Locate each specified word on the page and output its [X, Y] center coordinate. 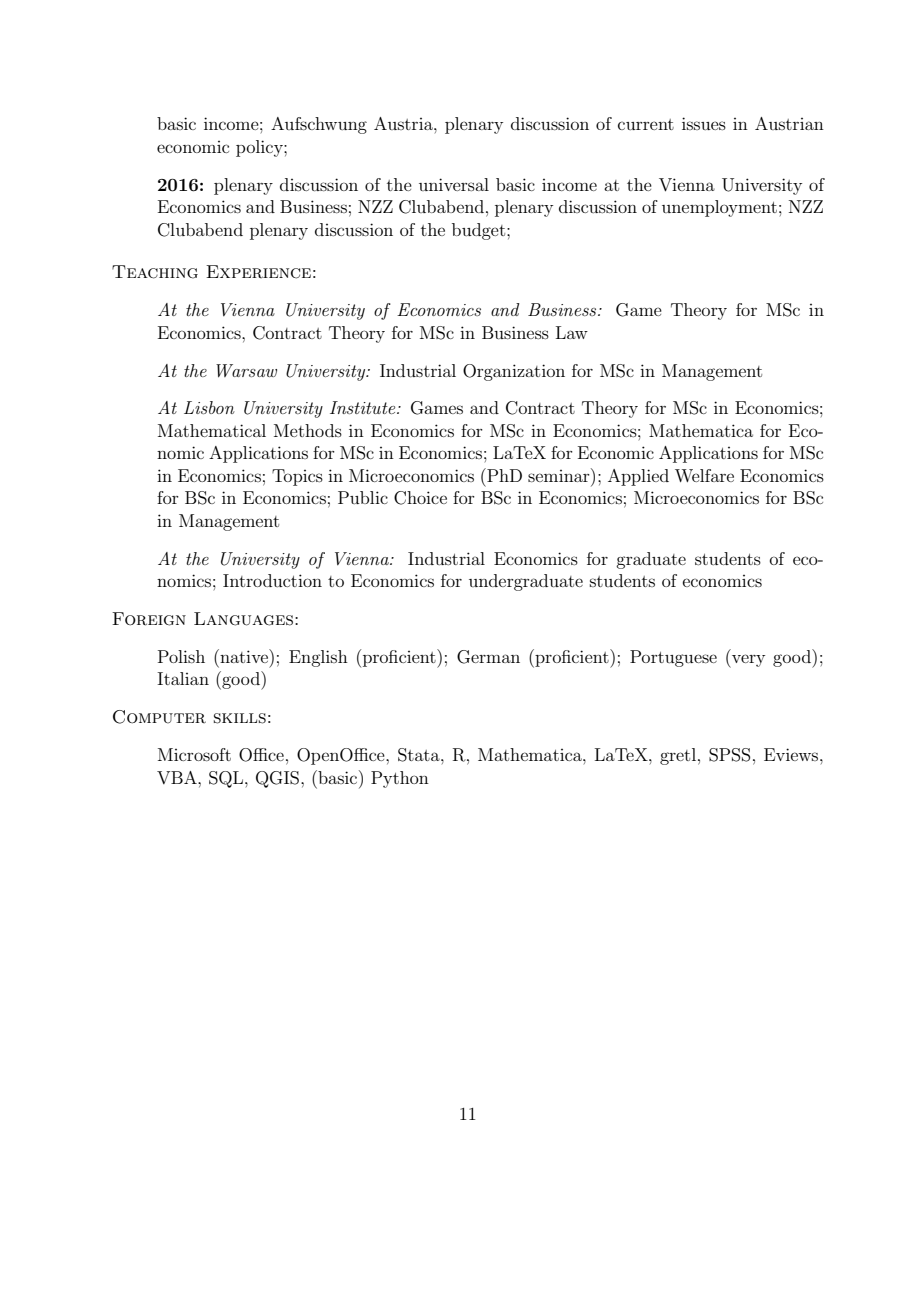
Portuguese [673, 658]
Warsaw [246, 371]
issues [704, 123]
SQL [227, 779]
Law [572, 332]
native [244, 656]
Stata [420, 755]
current [646, 124]
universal [454, 184]
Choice [420, 498]
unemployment [719, 208]
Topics [297, 477]
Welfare [704, 475]
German [488, 657]
